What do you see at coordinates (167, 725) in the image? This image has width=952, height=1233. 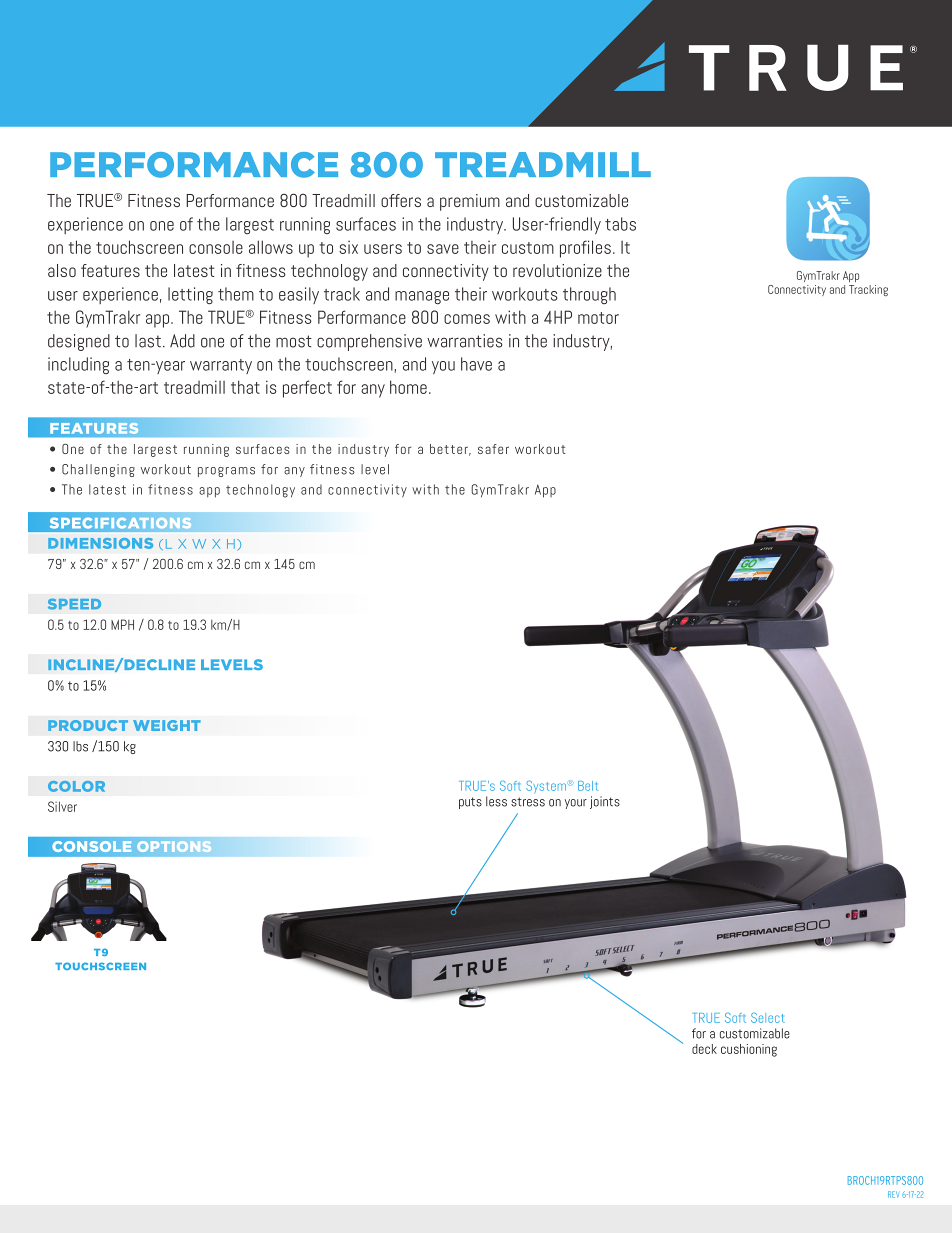 I see `WEIGHT` at bounding box center [167, 725].
